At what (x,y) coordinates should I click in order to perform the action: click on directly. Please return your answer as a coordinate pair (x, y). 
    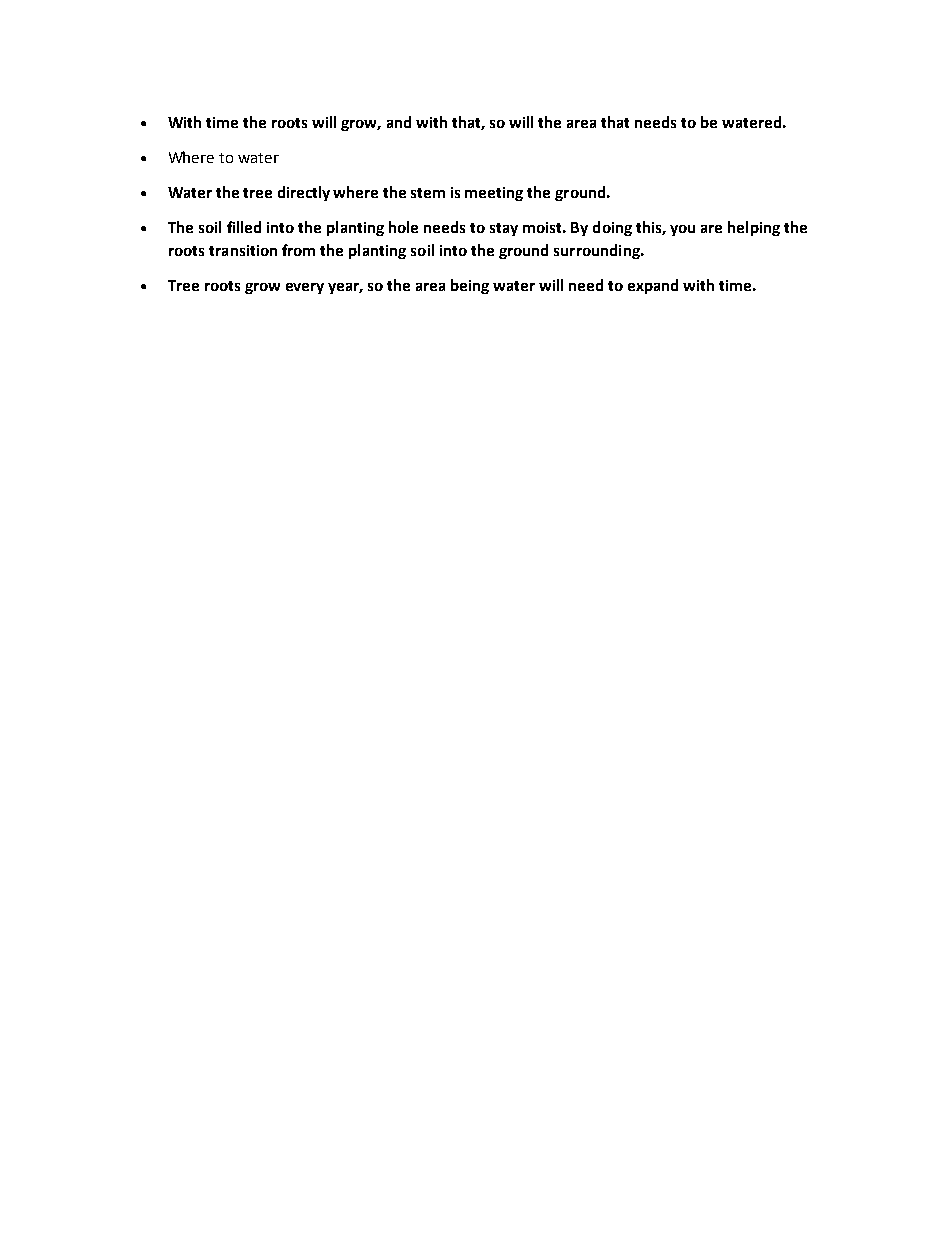
    Looking at the image, I should click on (304, 193).
